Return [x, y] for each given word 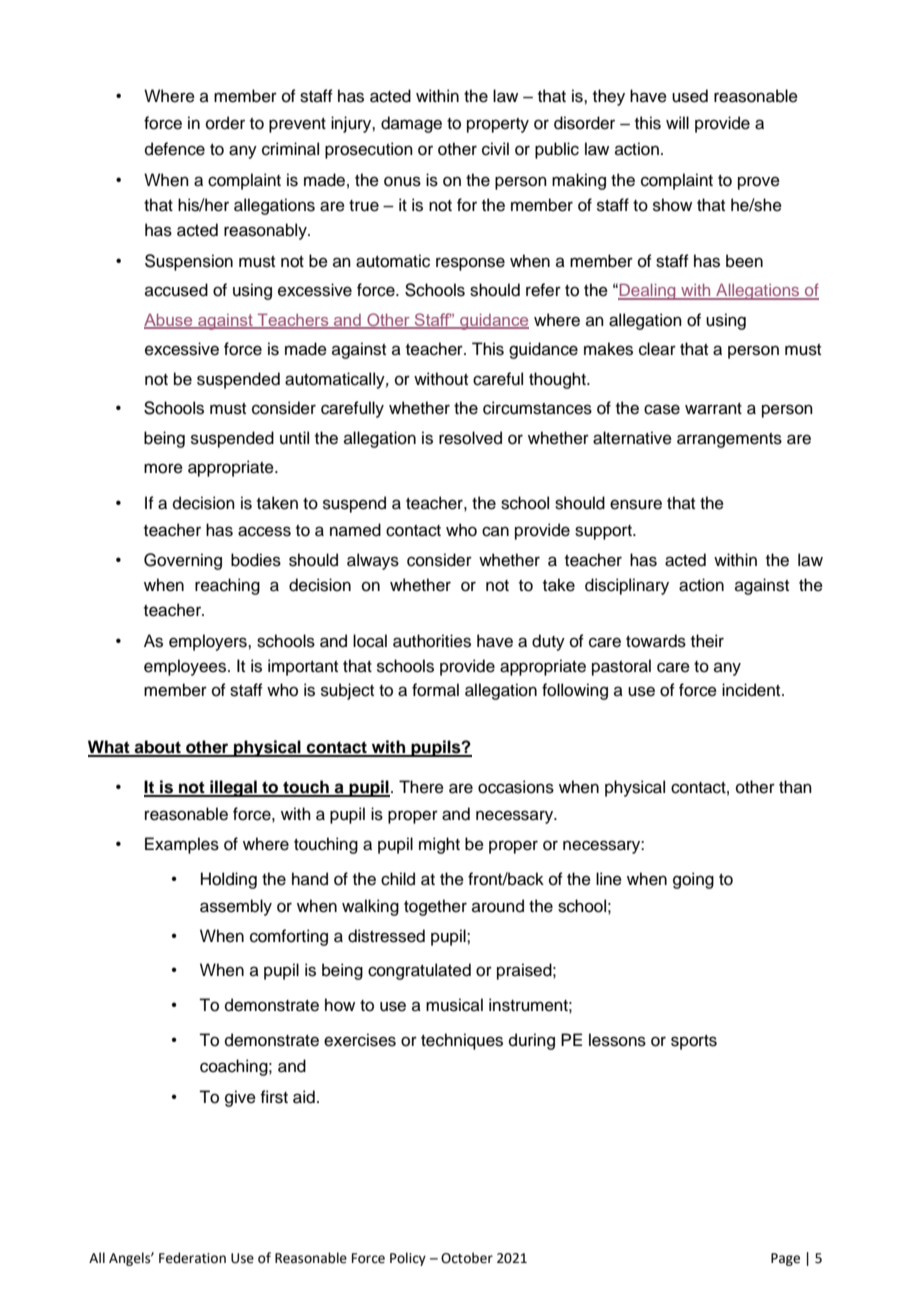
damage [411, 124]
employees [186, 667]
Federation [192, 1258]
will [677, 122]
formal [435, 690]
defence [175, 149]
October [467, 1258]
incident [752, 690]
